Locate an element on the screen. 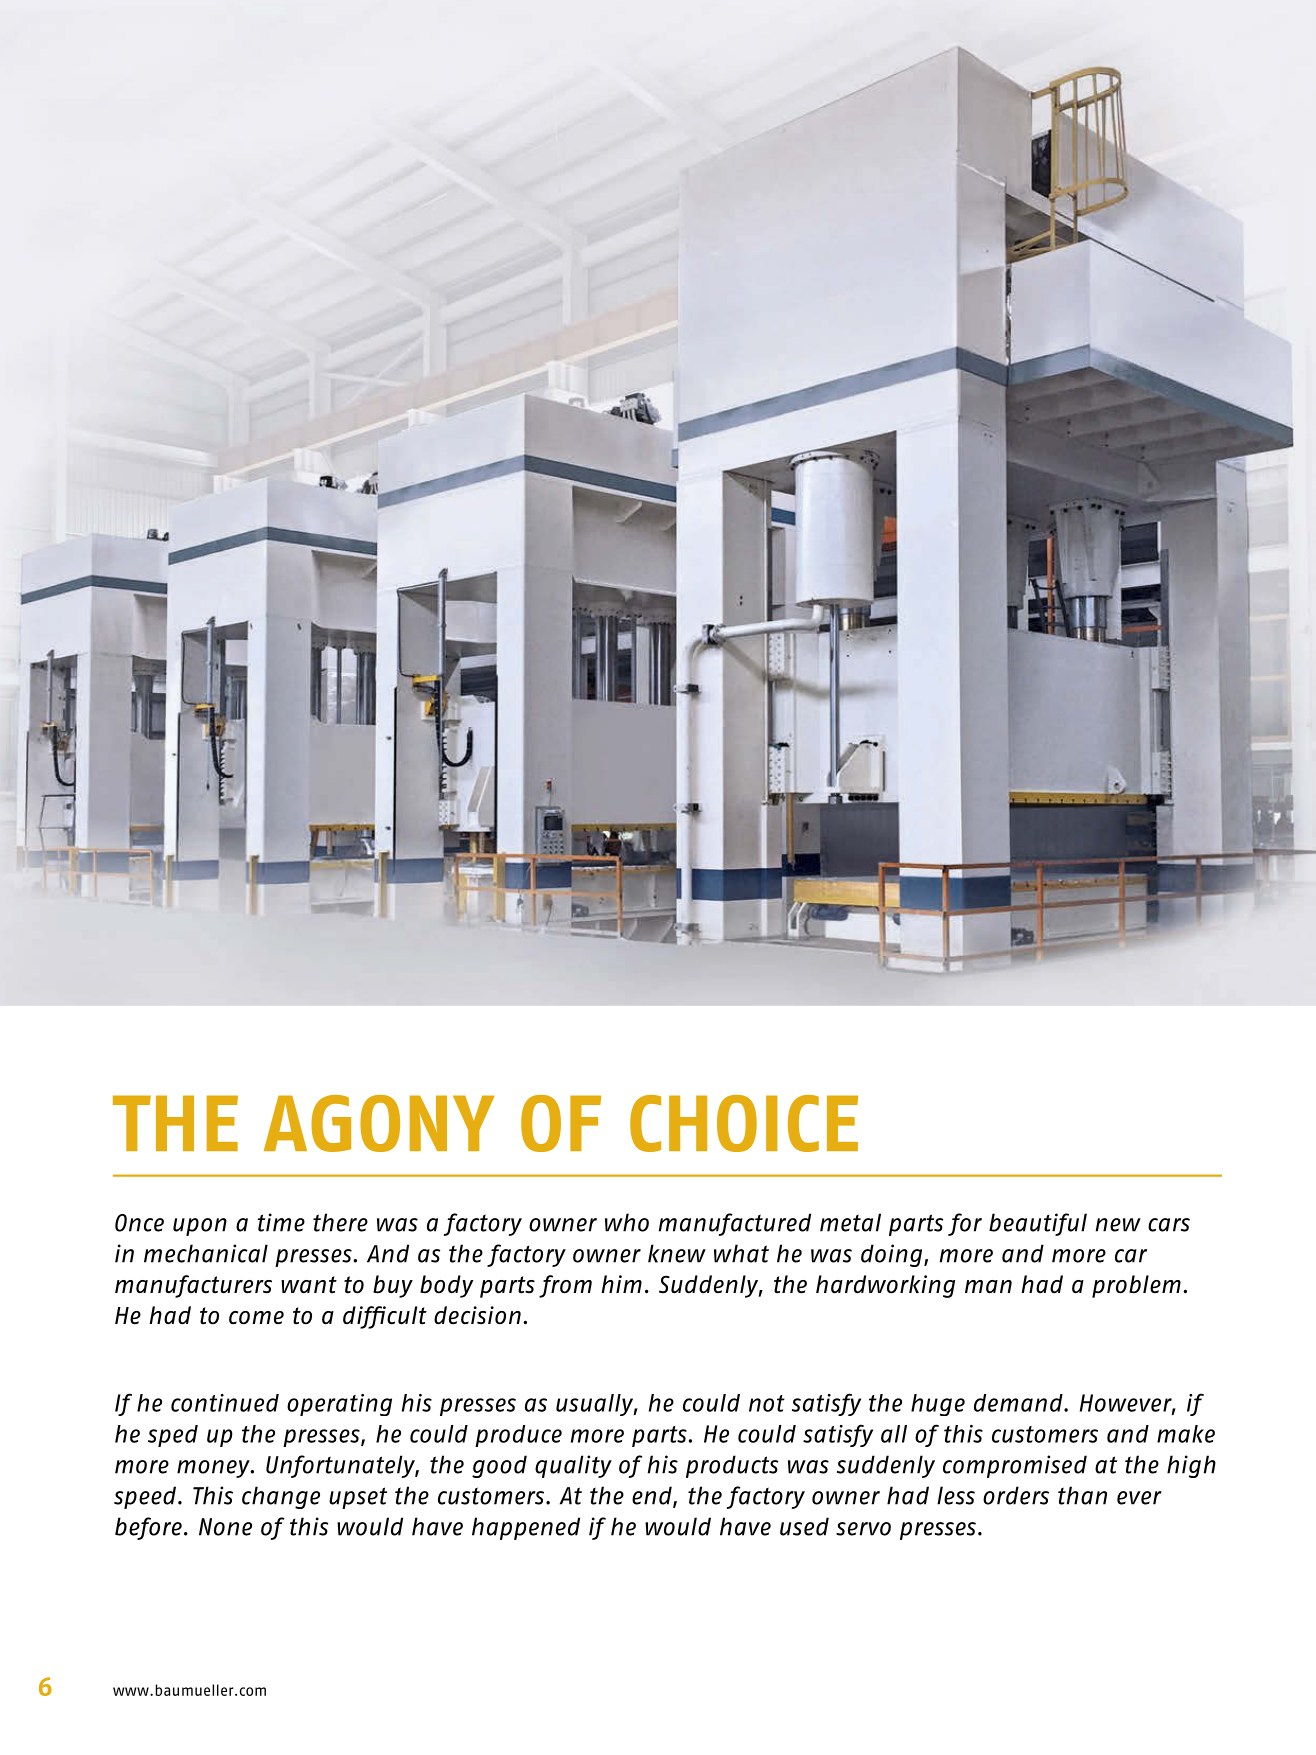 The width and height of the screenshot is (1316, 1755). AGONY is located at coordinates (379, 1123).
